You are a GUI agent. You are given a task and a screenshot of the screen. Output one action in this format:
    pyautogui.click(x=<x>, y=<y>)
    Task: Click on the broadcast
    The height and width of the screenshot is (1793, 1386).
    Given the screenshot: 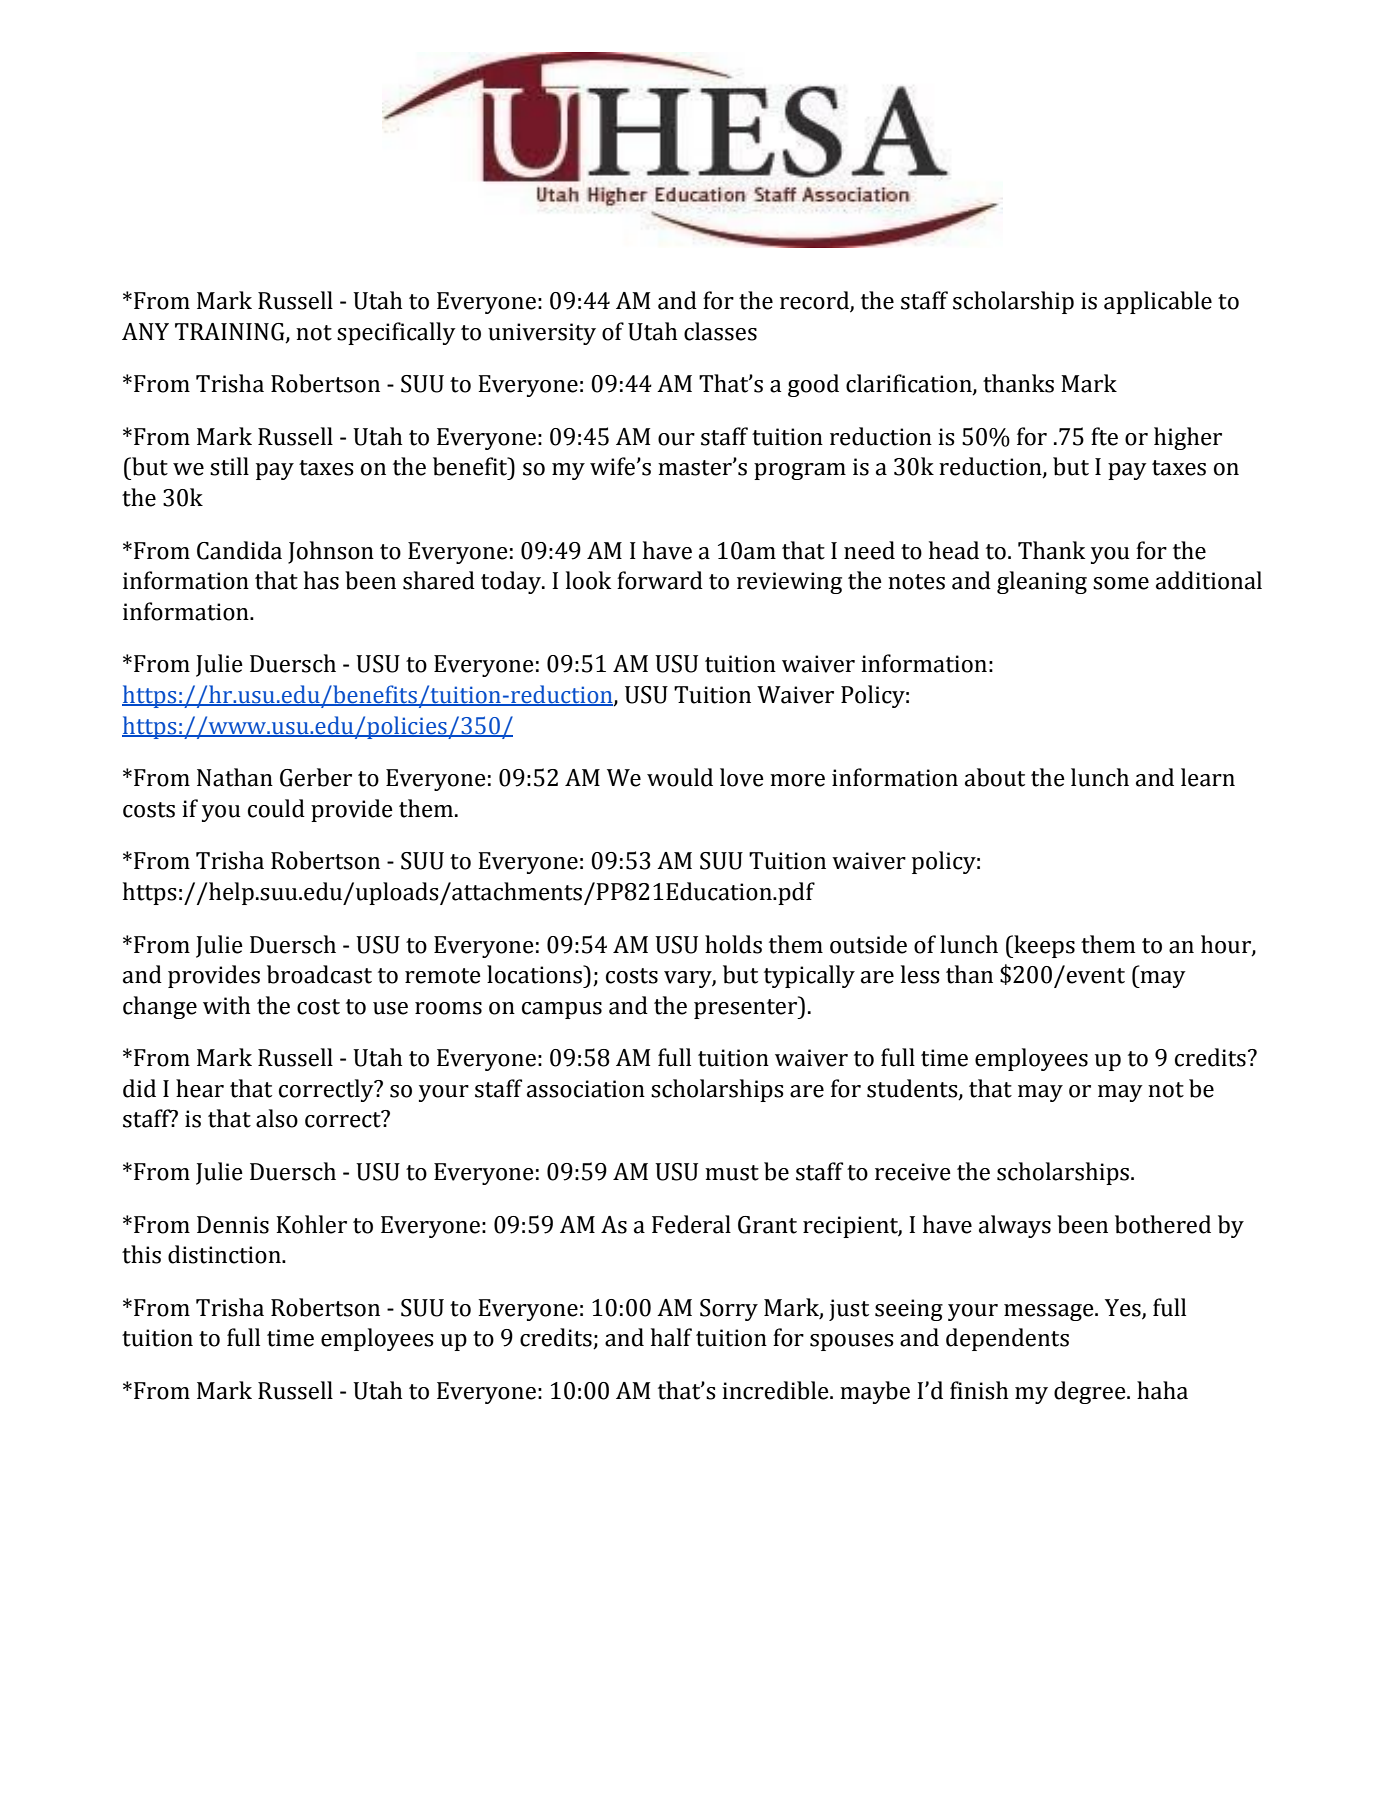 What is the action you would take?
    pyautogui.click(x=319, y=974)
